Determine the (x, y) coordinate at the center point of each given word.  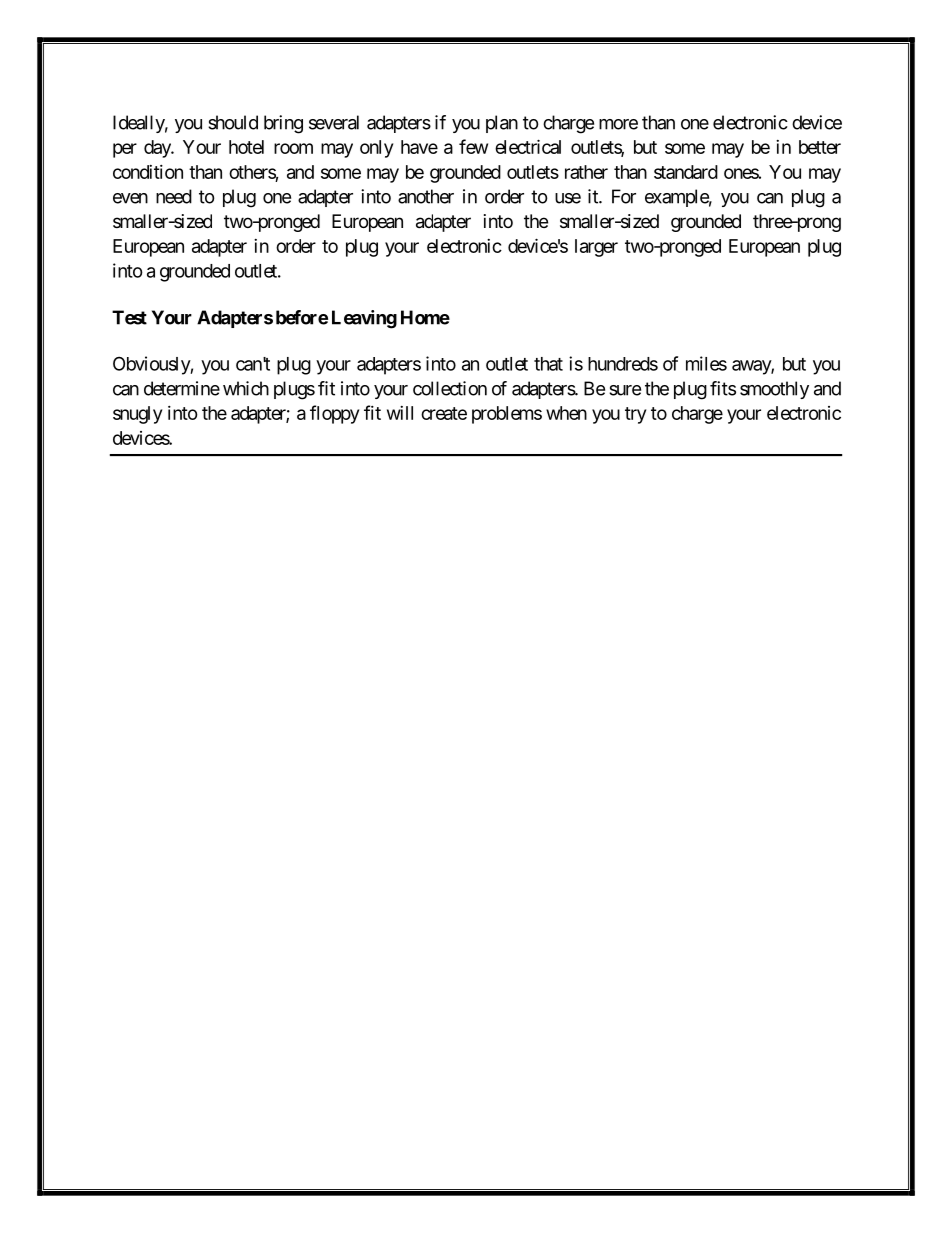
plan (502, 124)
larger (596, 248)
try (635, 415)
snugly (137, 415)
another (426, 196)
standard (686, 172)
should (233, 122)
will (400, 413)
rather (586, 172)
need (174, 196)
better (820, 147)
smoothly (774, 390)
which (246, 388)
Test (129, 317)
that (548, 364)
